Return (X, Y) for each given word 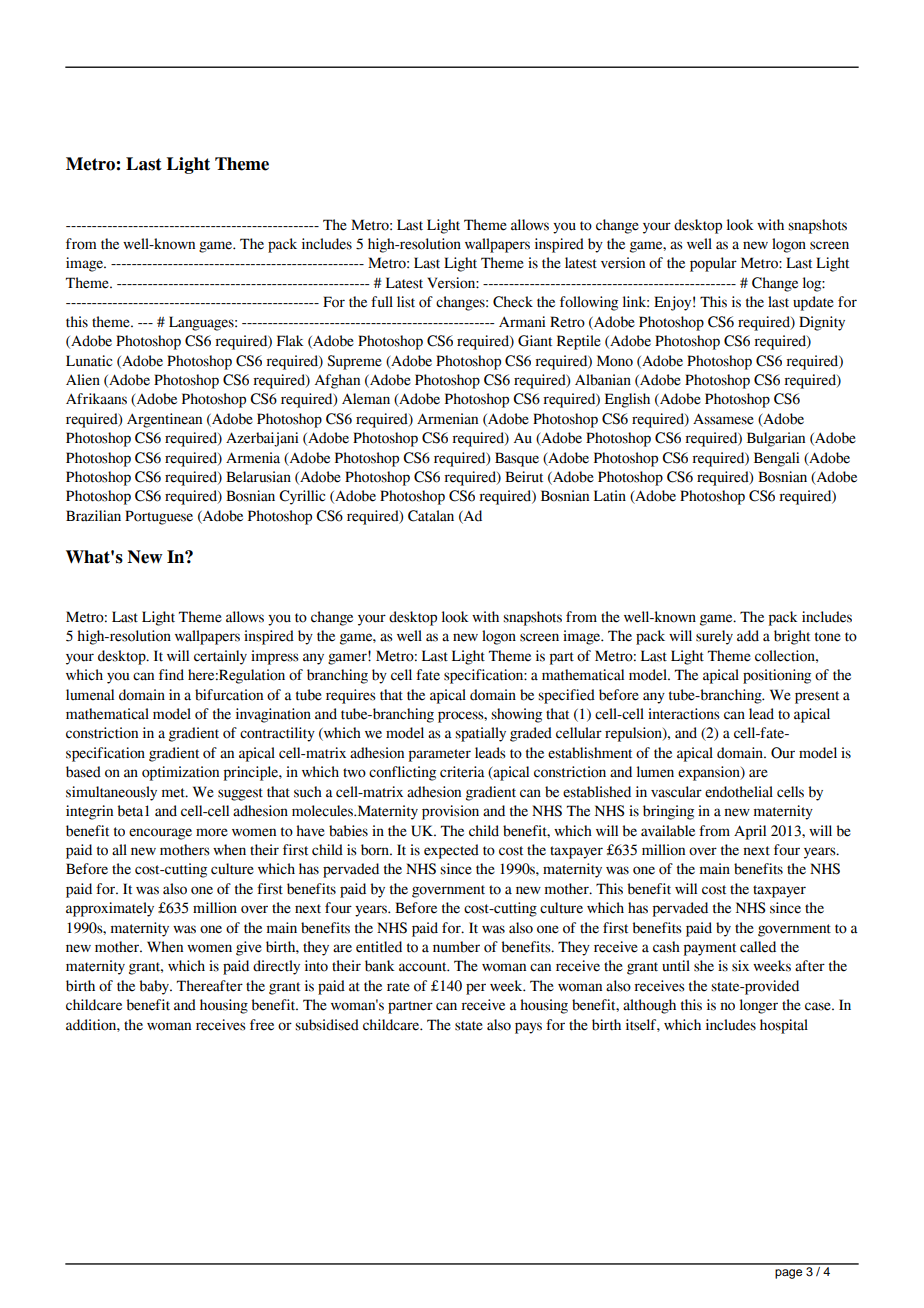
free (262, 1025)
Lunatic (89, 361)
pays (528, 1028)
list (406, 302)
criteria (462, 772)
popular (713, 264)
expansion (710, 773)
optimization (180, 773)
